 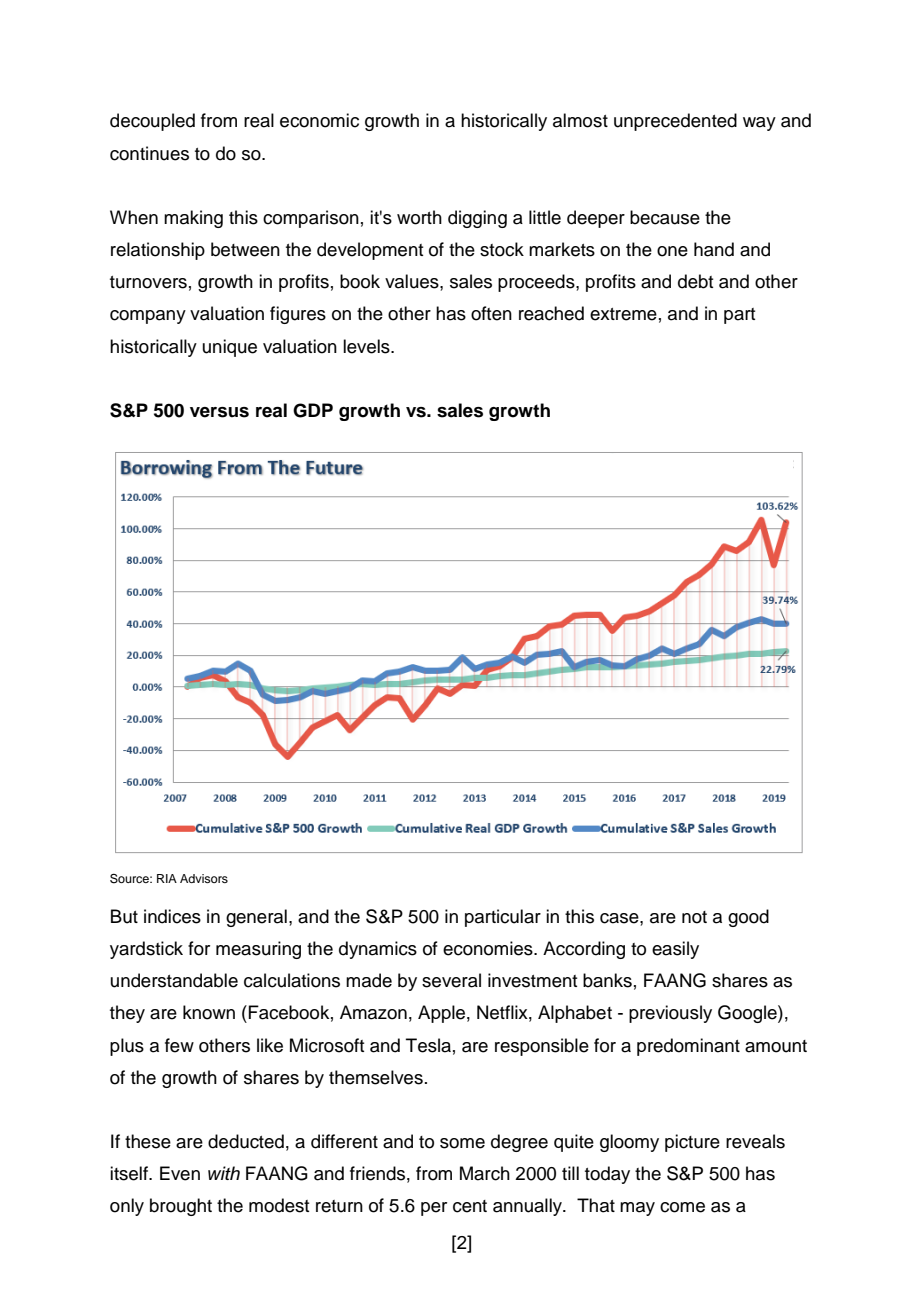 I want to click on not, so click(x=694, y=917).
